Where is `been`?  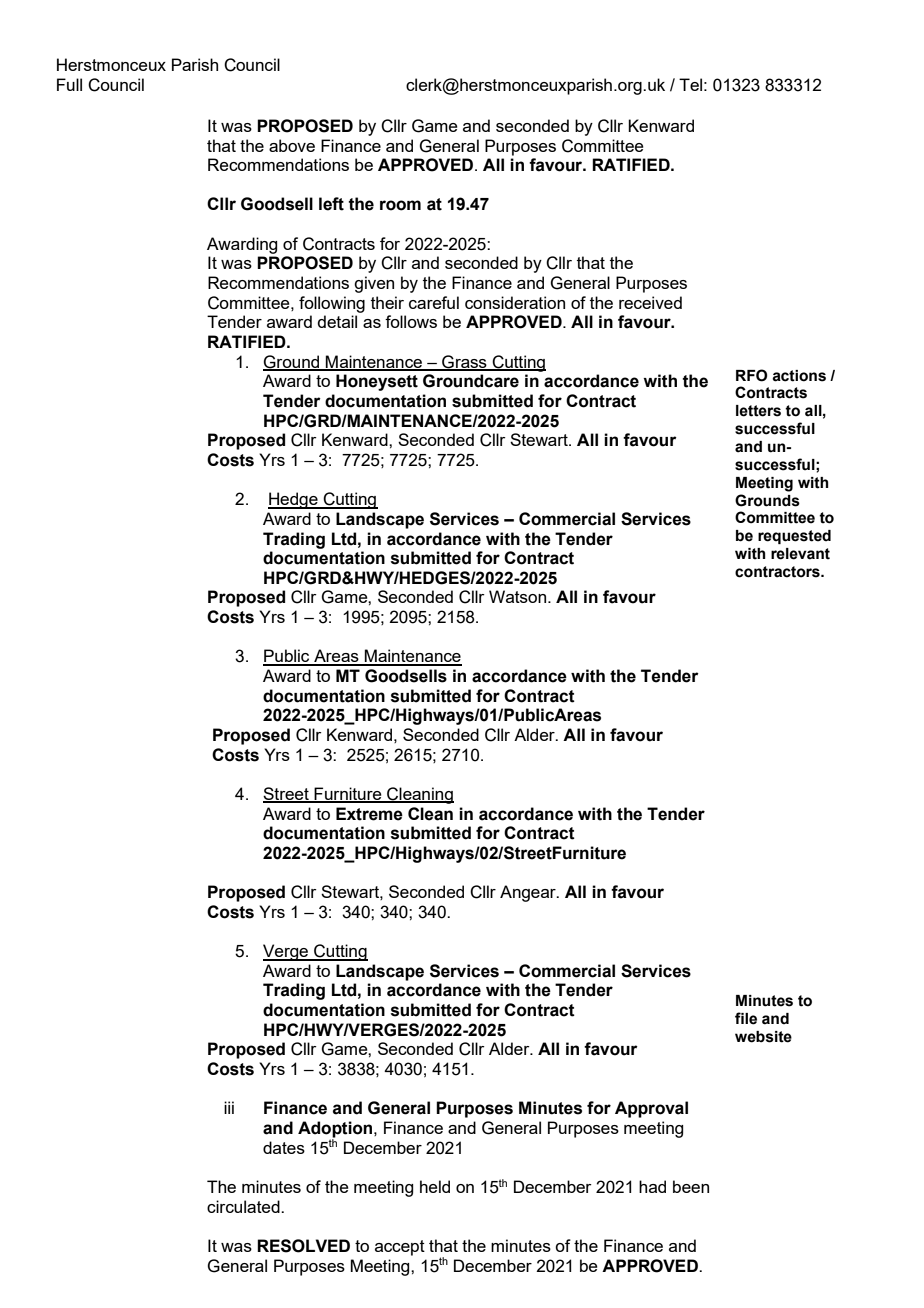 been is located at coordinates (691, 1186).
